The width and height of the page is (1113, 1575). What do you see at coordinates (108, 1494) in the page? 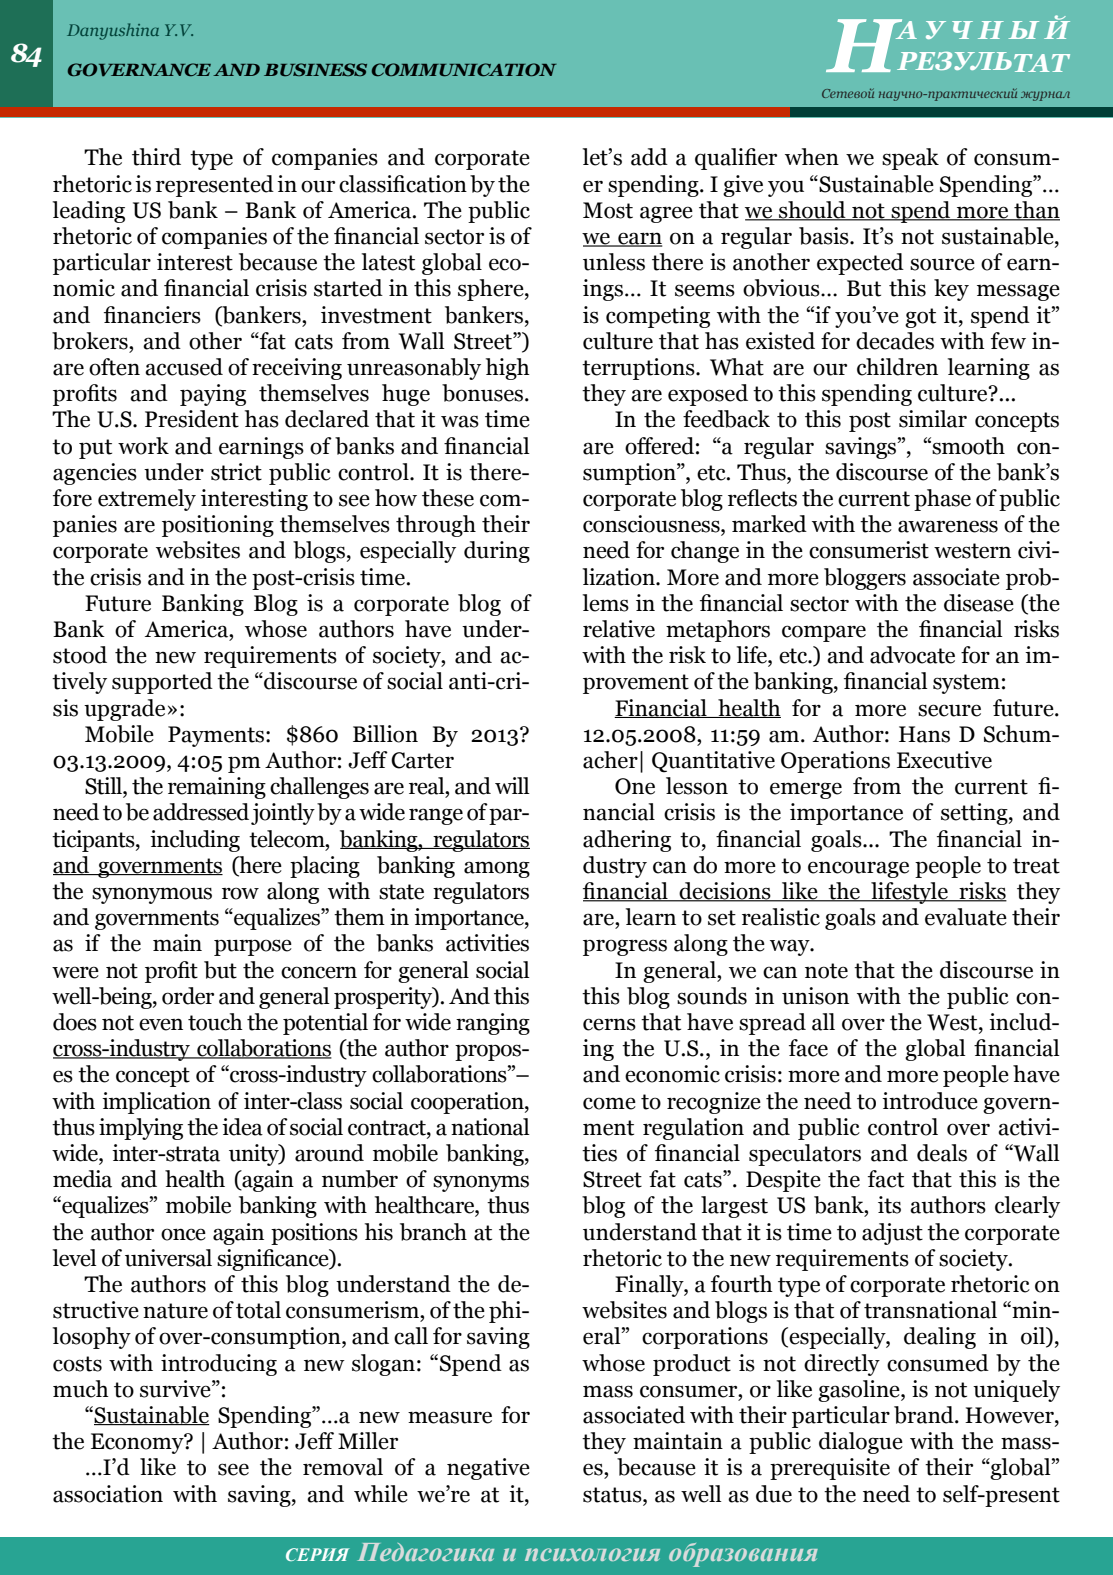
I see `association` at bounding box center [108, 1494].
